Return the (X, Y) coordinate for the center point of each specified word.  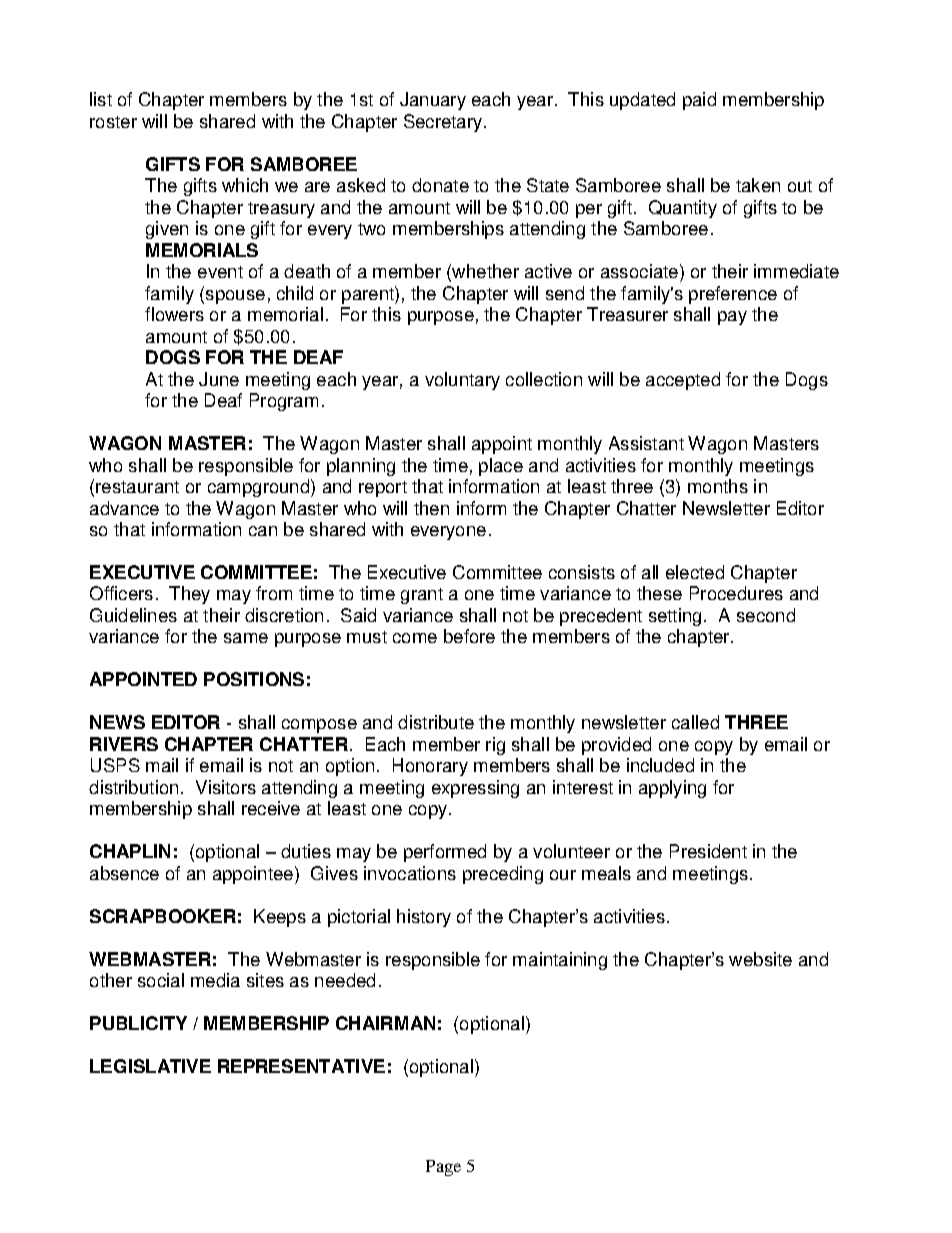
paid (699, 101)
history (424, 918)
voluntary (462, 381)
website (760, 959)
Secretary (444, 123)
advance (124, 508)
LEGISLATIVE (150, 1066)
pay (732, 318)
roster (113, 122)
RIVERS (124, 744)
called (695, 722)
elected (695, 572)
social (161, 980)
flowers (174, 314)
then (431, 508)
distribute (436, 722)
